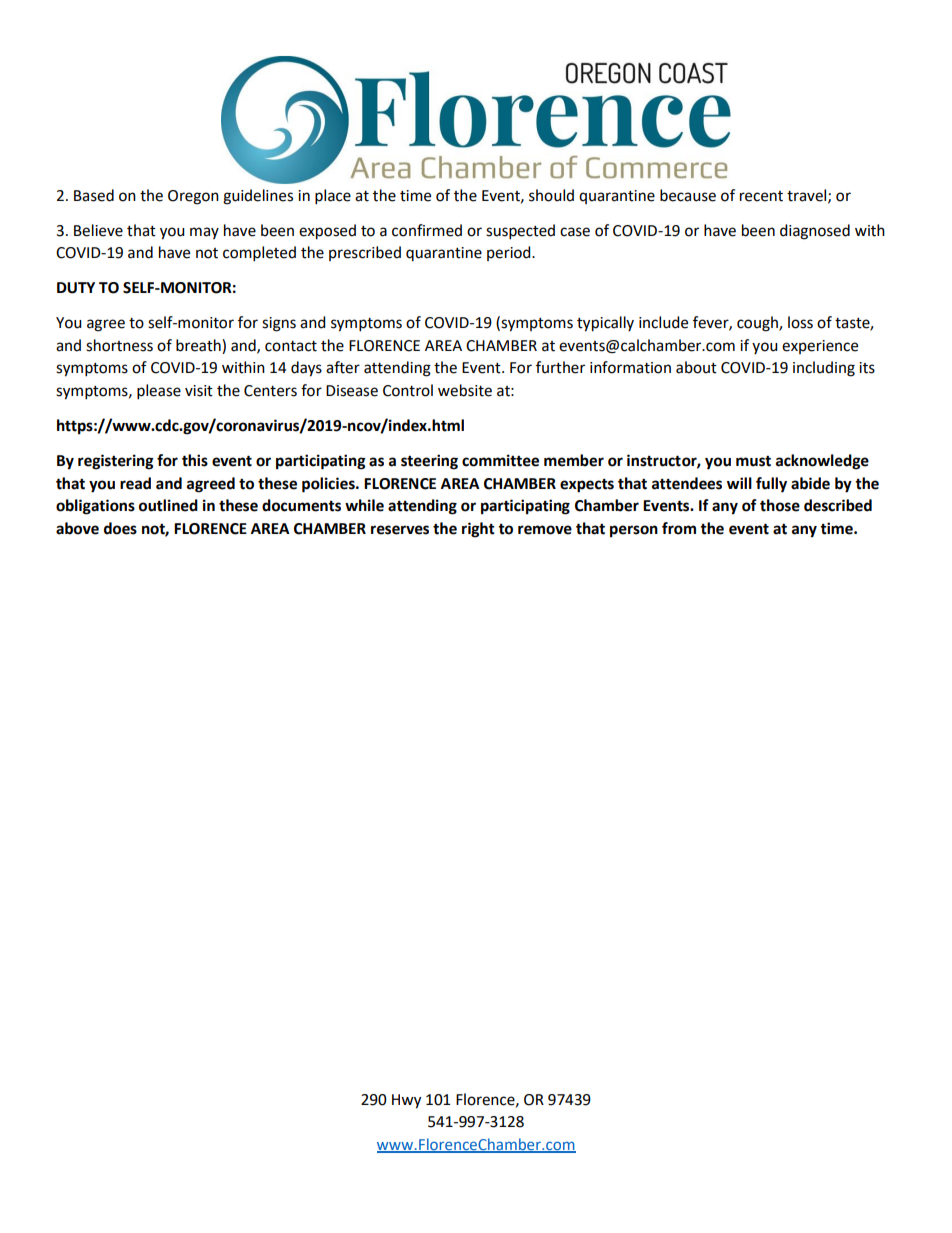 Image resolution: width=952 pixels, height=1233 pixels. Describe the element at coordinates (204, 233) in the page. I see `may` at that location.
